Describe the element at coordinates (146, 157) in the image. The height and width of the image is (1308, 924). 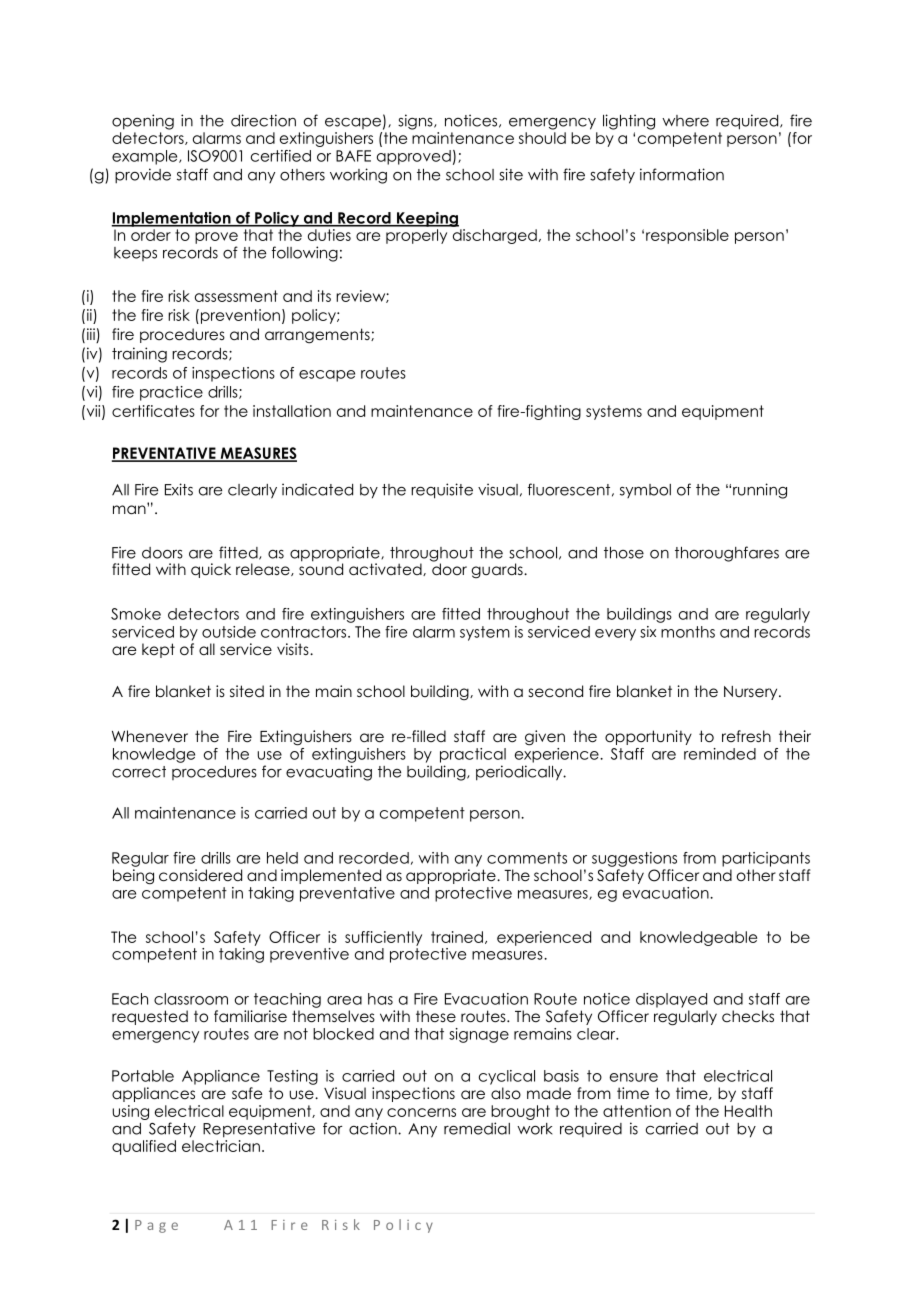
I see `example` at that location.
